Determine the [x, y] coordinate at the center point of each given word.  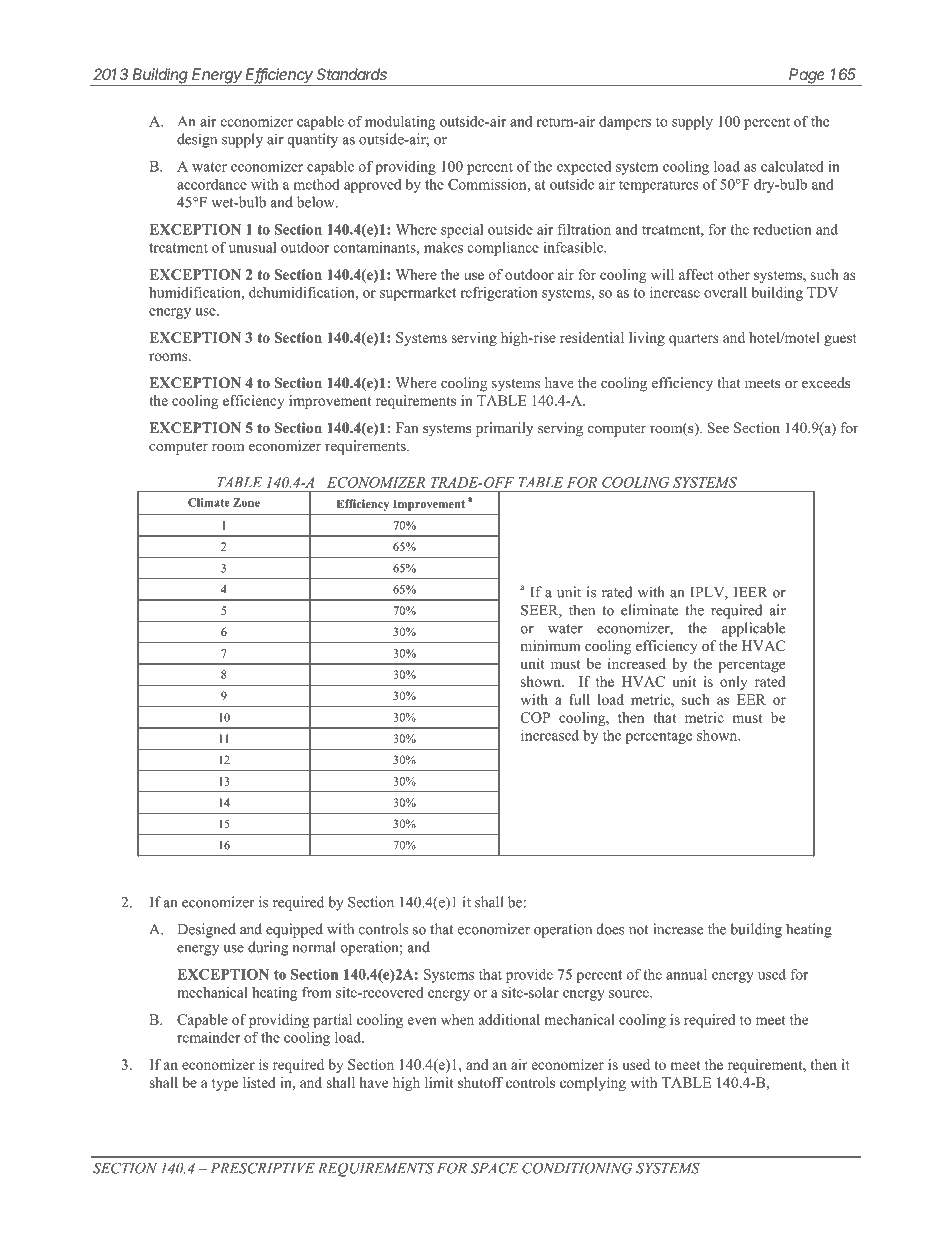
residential [592, 337]
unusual [252, 247]
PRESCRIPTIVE [263, 1168]
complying [593, 1084]
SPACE [494, 1168]
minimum [550, 645]
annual [686, 974]
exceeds [826, 382]
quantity [313, 140]
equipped [294, 930]
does [611, 929]
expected [584, 168]
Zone [246, 502]
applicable [753, 629]
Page [807, 77]
